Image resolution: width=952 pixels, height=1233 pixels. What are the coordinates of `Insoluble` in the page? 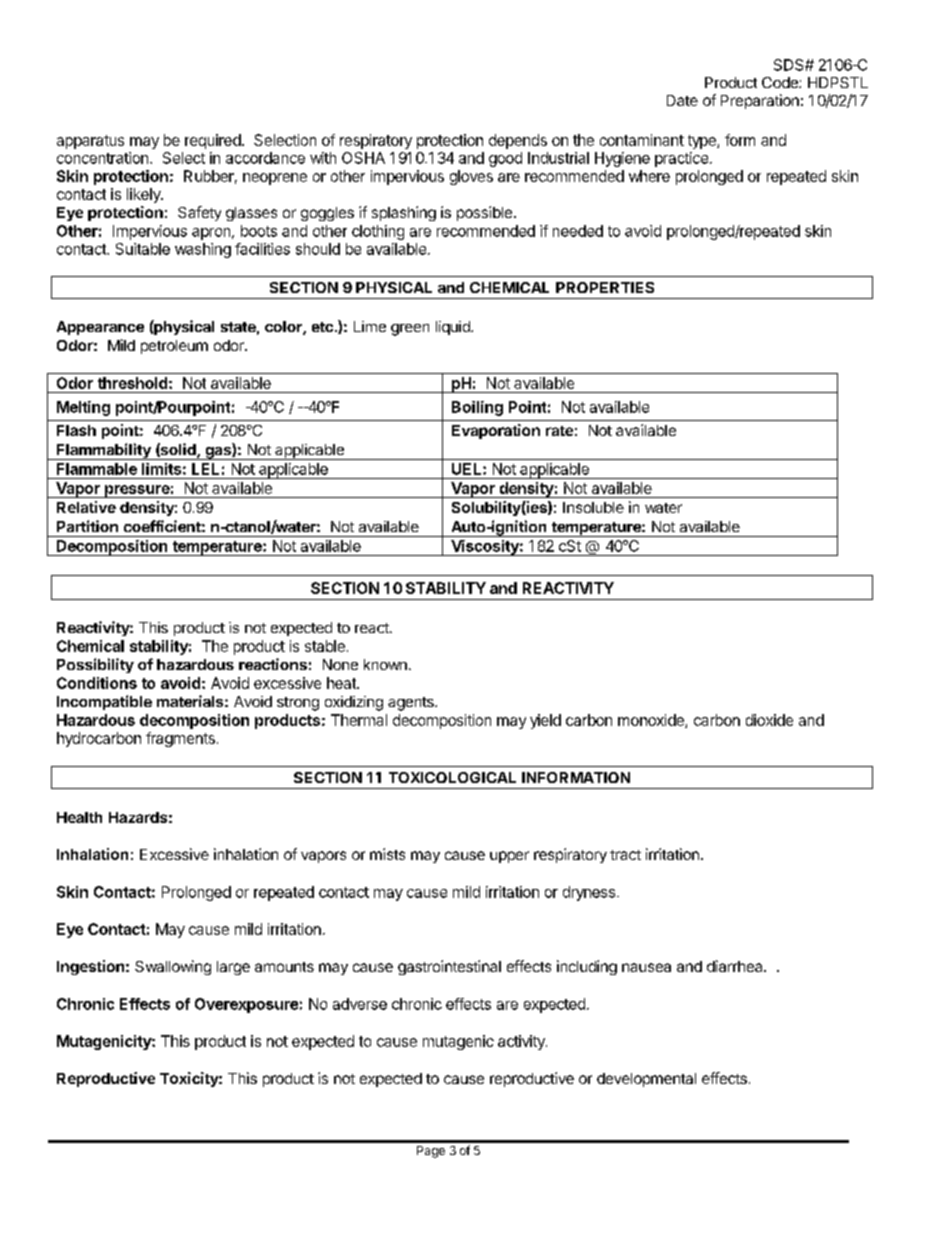 It's located at (593, 507).
